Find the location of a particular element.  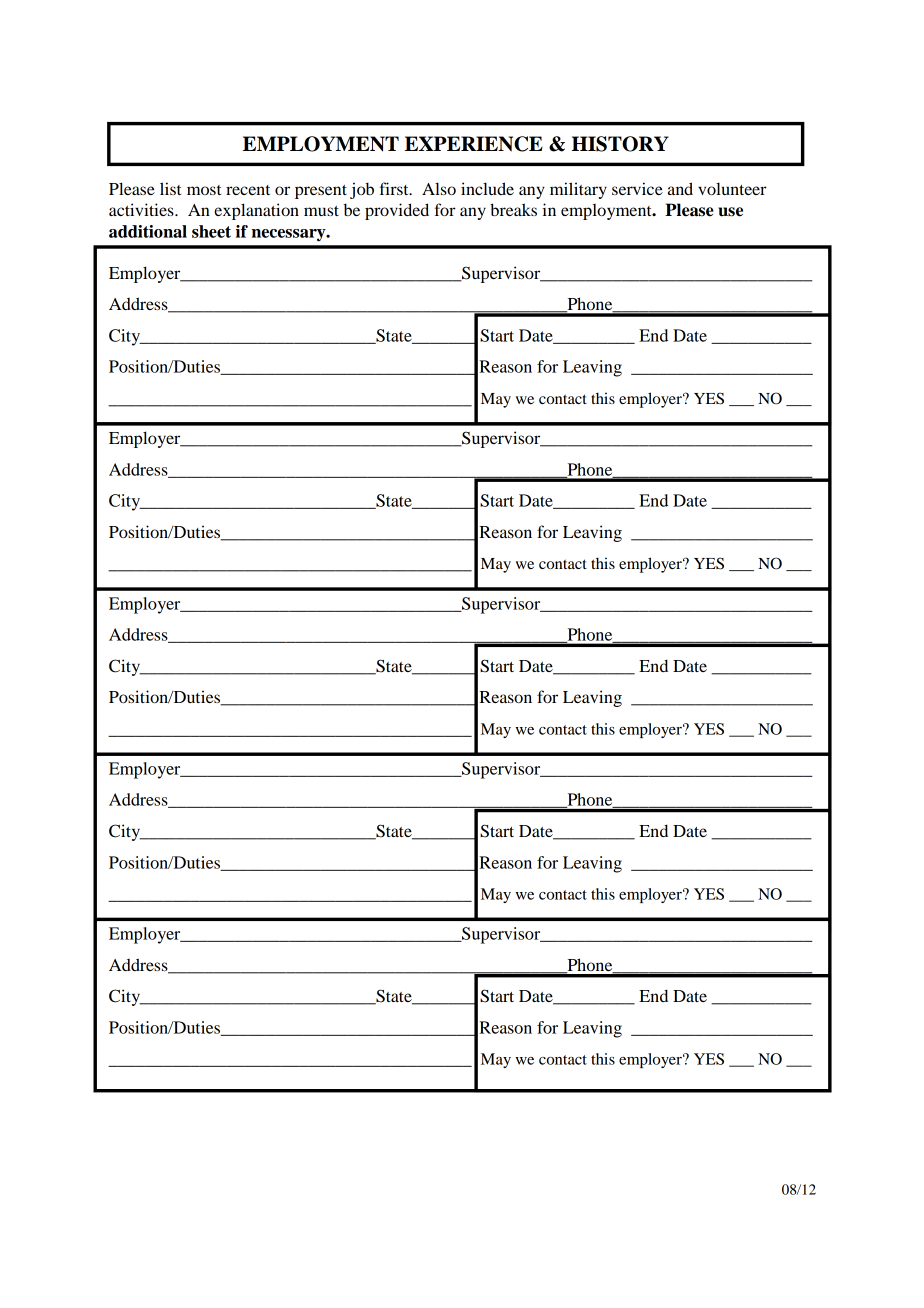

sheet is located at coordinates (211, 231).
